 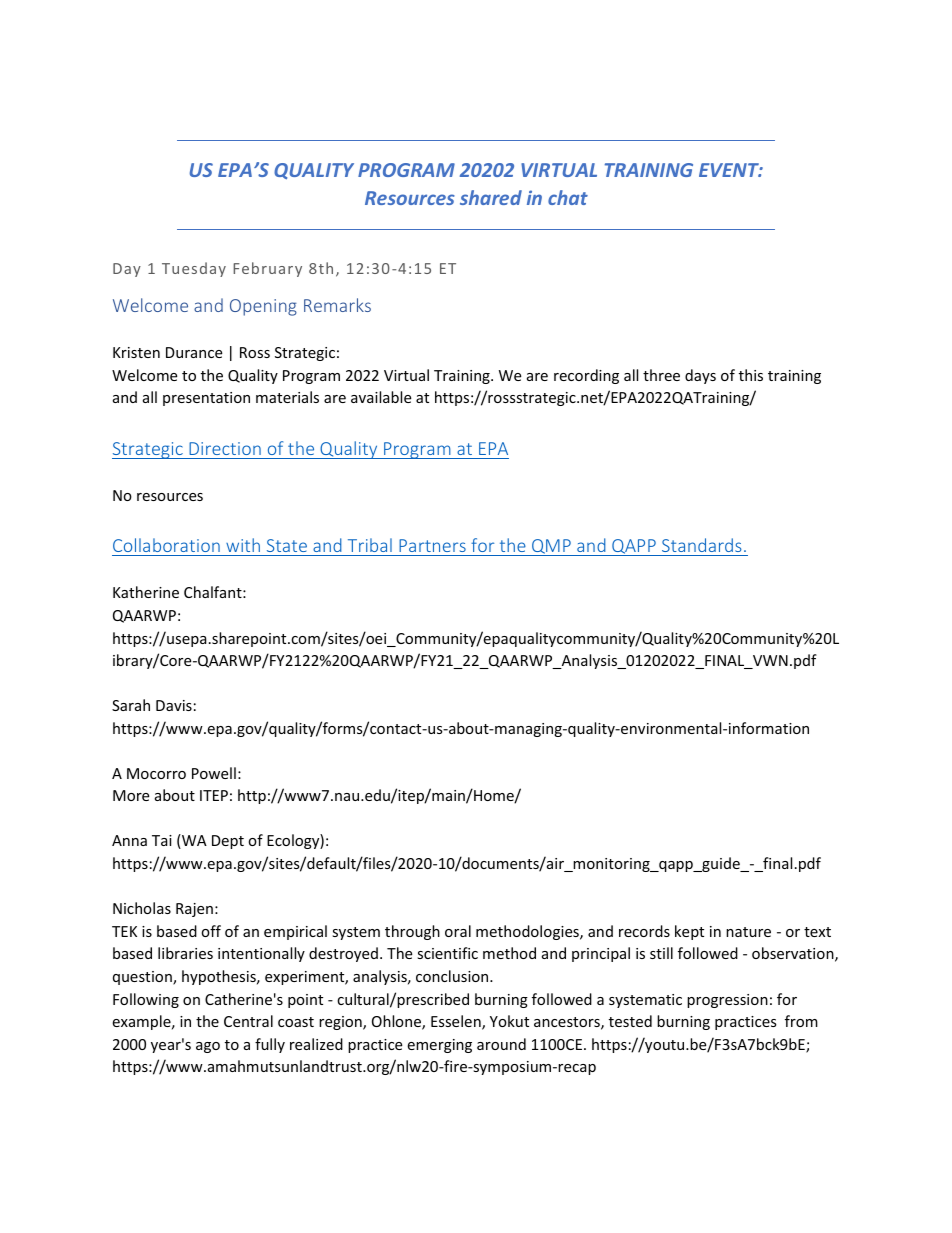 I want to click on nature, so click(x=748, y=932).
